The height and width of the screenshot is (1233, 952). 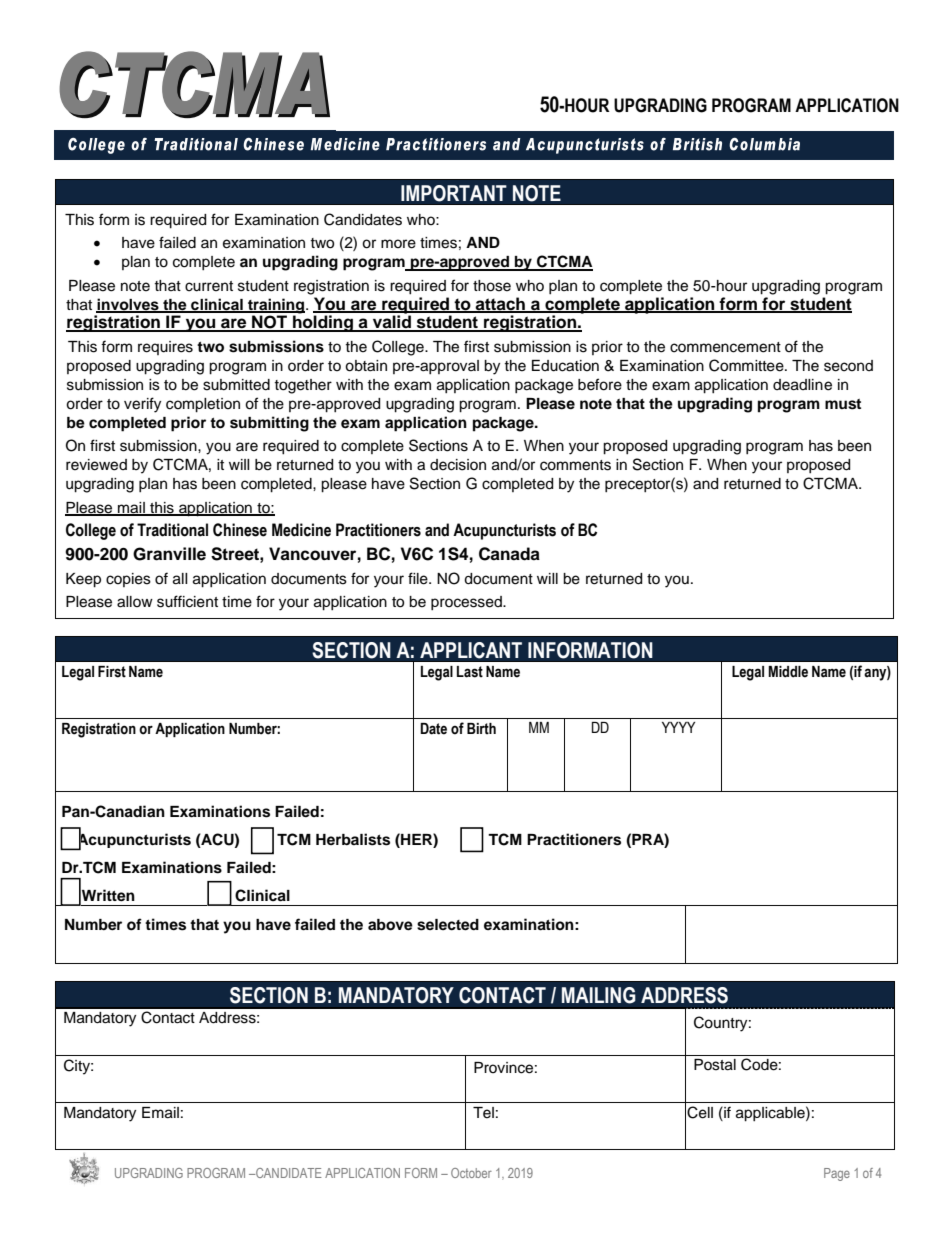 I want to click on commencement, so click(x=725, y=347).
